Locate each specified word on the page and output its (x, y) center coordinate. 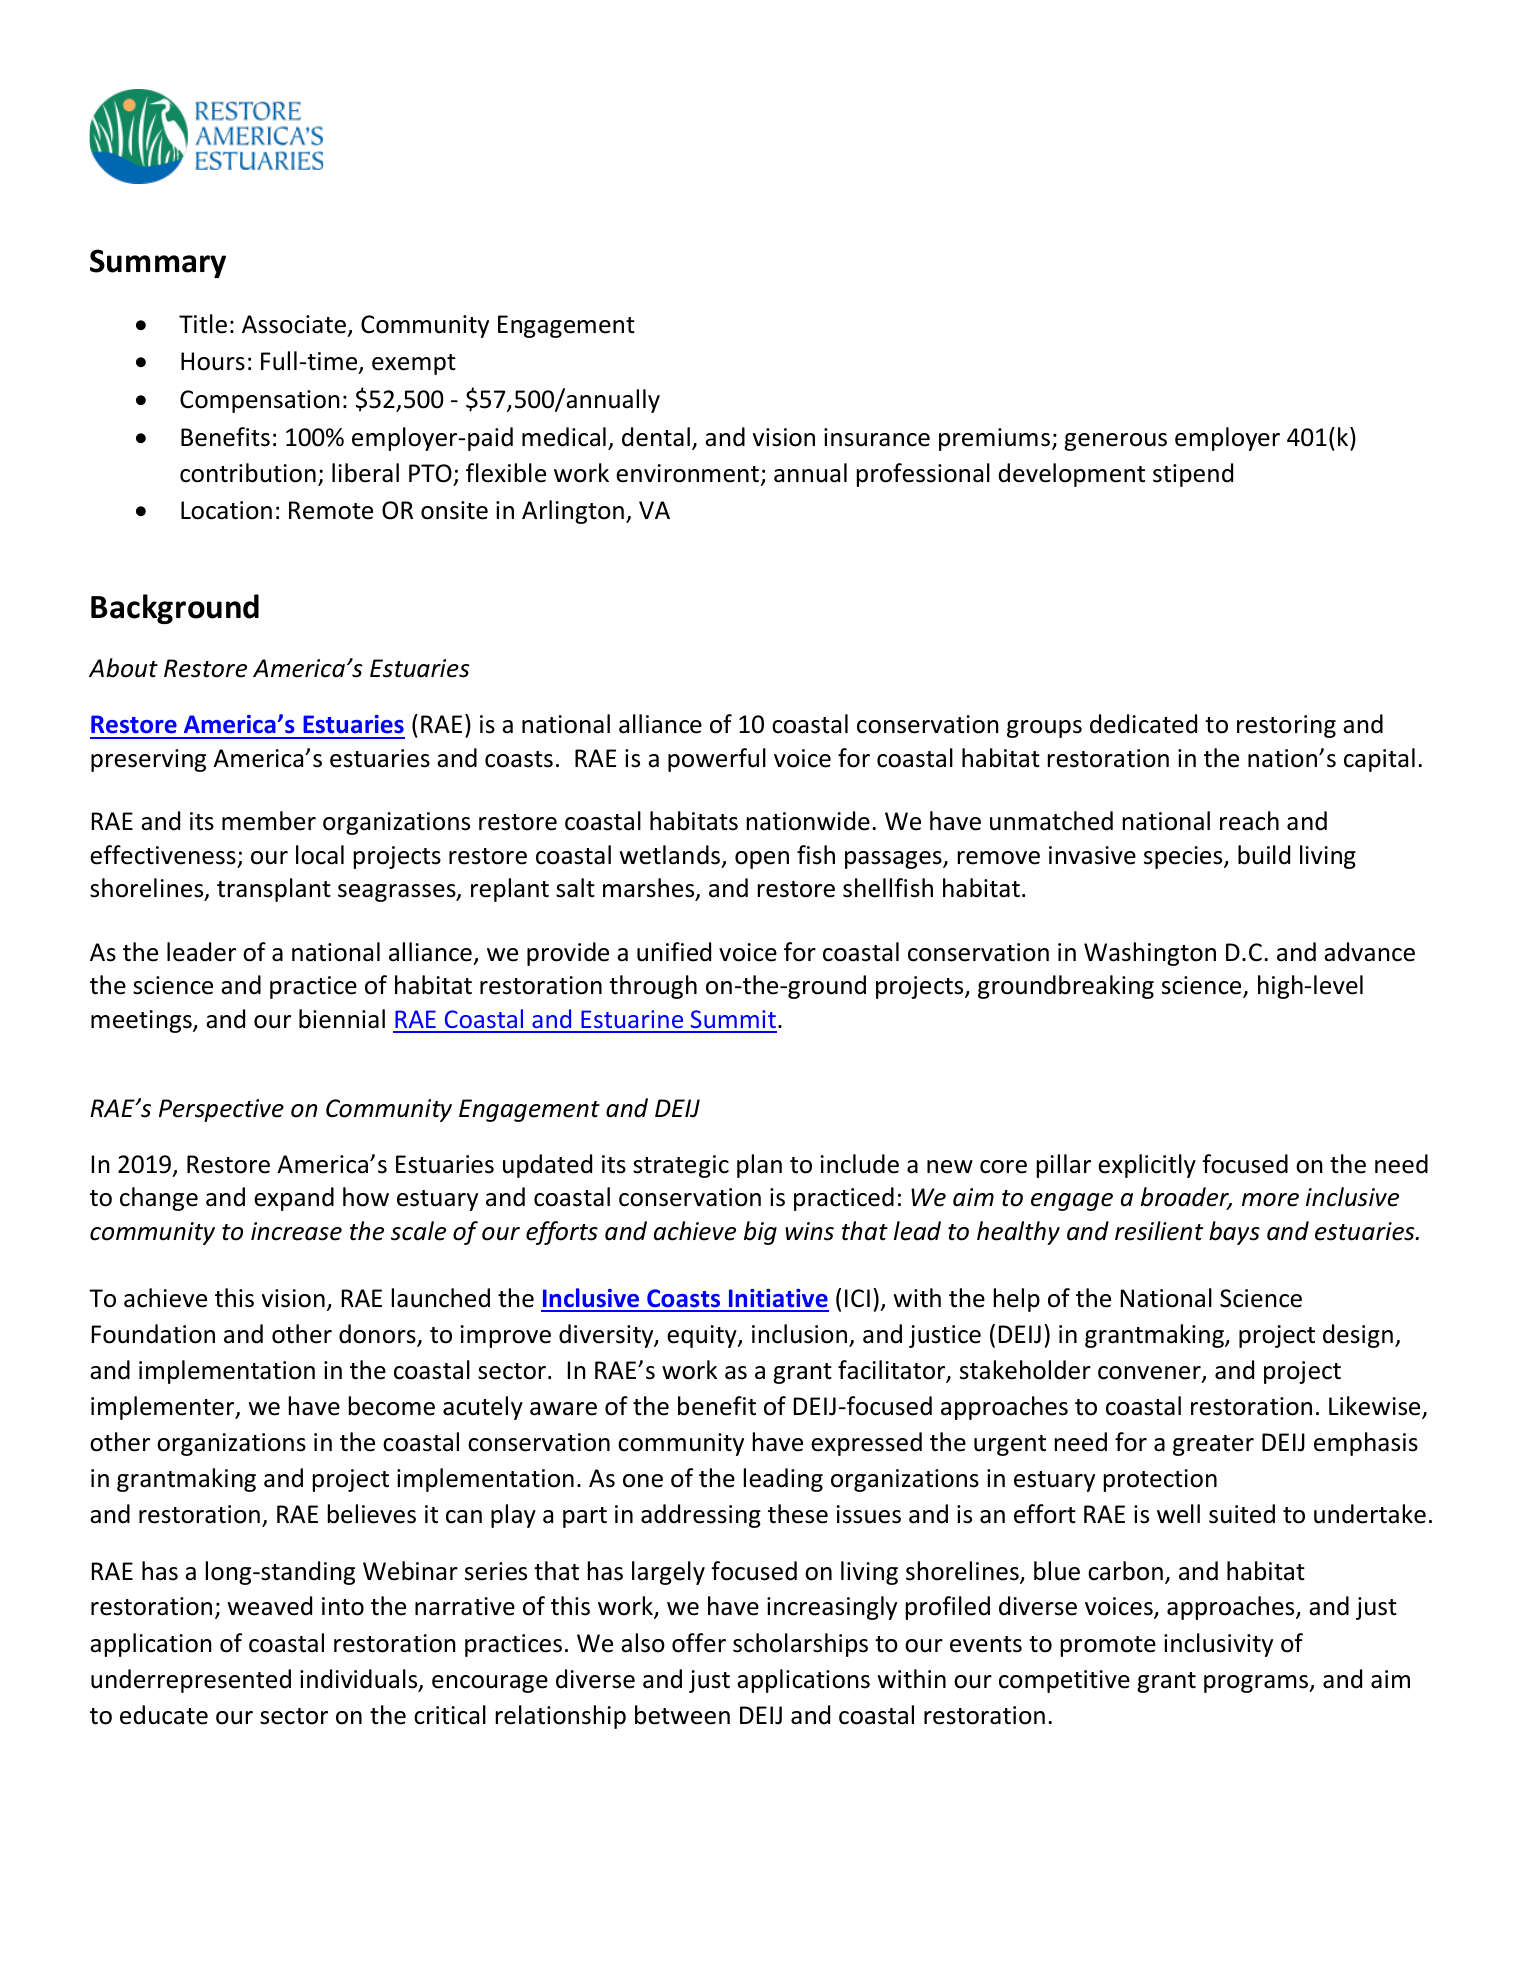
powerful (717, 760)
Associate (294, 324)
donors (378, 1335)
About (123, 668)
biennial (342, 1019)
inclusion (799, 1334)
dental (656, 437)
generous (1115, 442)
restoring (1286, 726)
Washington (1150, 954)
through (653, 987)
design (1358, 1336)
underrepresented (191, 1681)
